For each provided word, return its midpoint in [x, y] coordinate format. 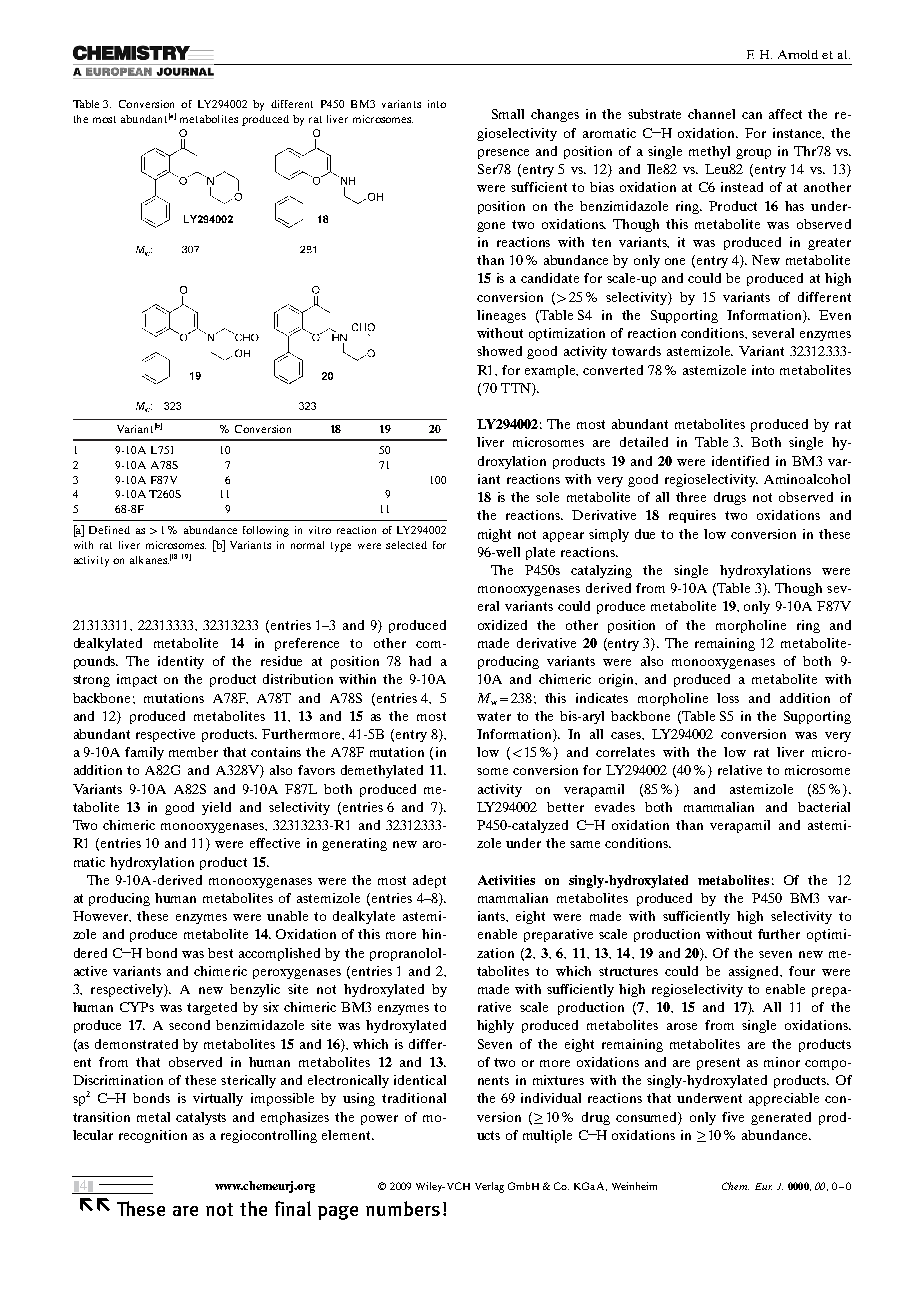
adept [429, 881]
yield [216, 808]
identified [740, 461]
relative [740, 770]
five [733, 1117]
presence [503, 154]
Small [508, 114]
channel [711, 114]
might [494, 535]
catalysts [201, 1118]
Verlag [489, 1187]
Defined [109, 530]
